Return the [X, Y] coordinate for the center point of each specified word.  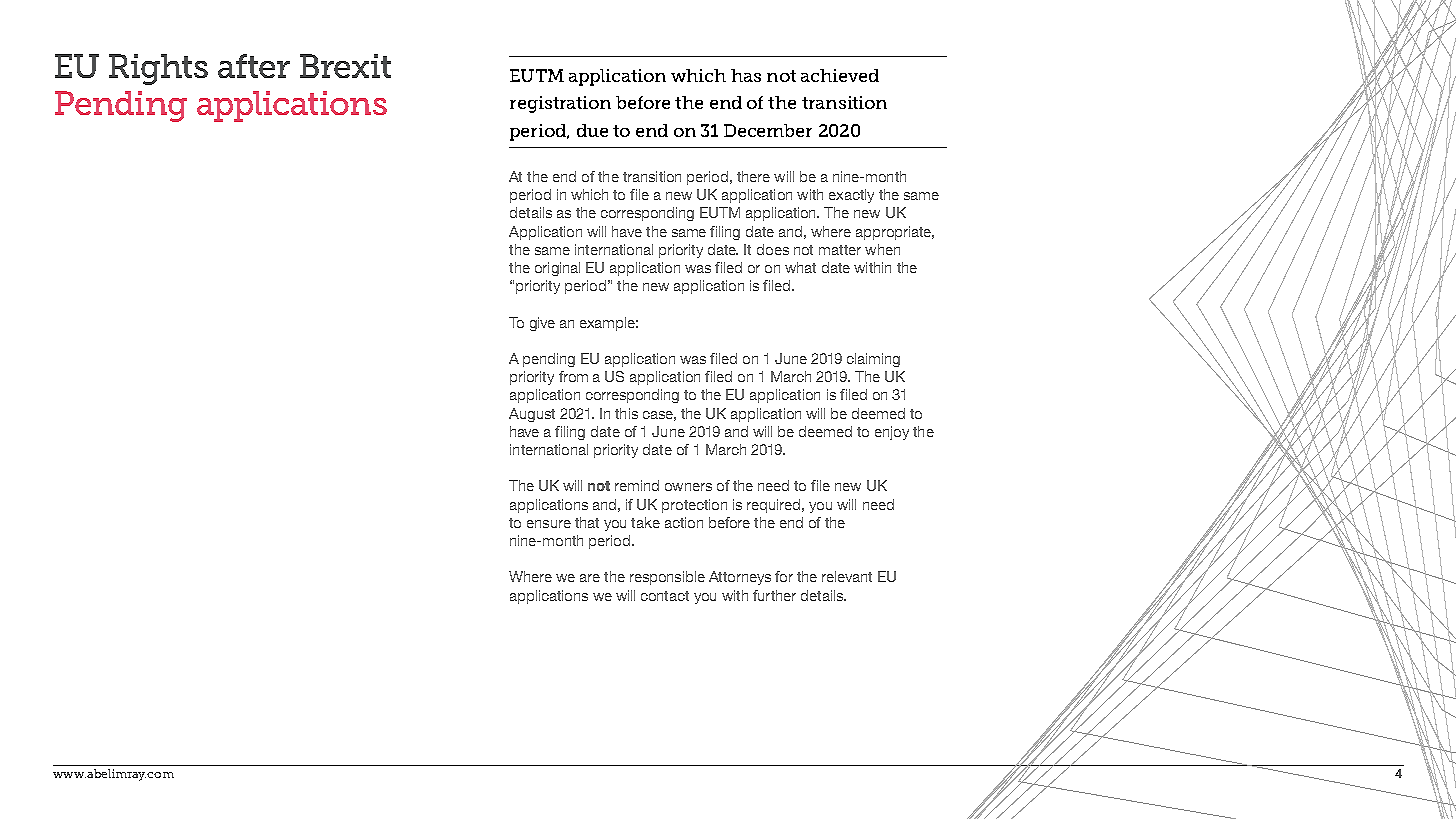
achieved [840, 75]
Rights [158, 69]
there [753, 176]
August [532, 415]
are [590, 578]
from [573, 376]
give [542, 324]
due [592, 130]
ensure [549, 524]
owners [688, 487]
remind [637, 485]
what [800, 267]
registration [560, 104]
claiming [873, 360]
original [557, 269]
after [254, 66]
